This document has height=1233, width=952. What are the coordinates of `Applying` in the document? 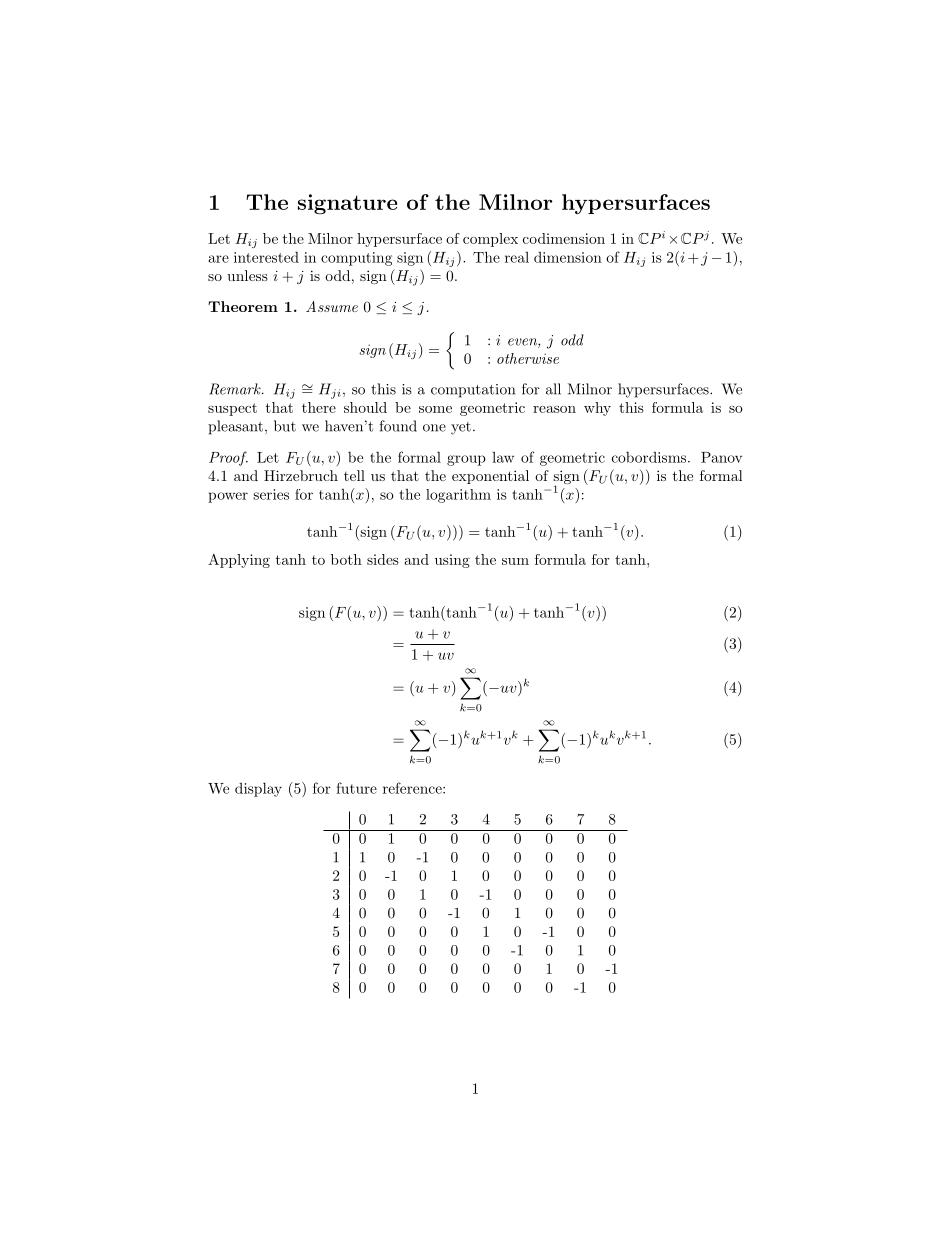 It's located at (239, 561).
